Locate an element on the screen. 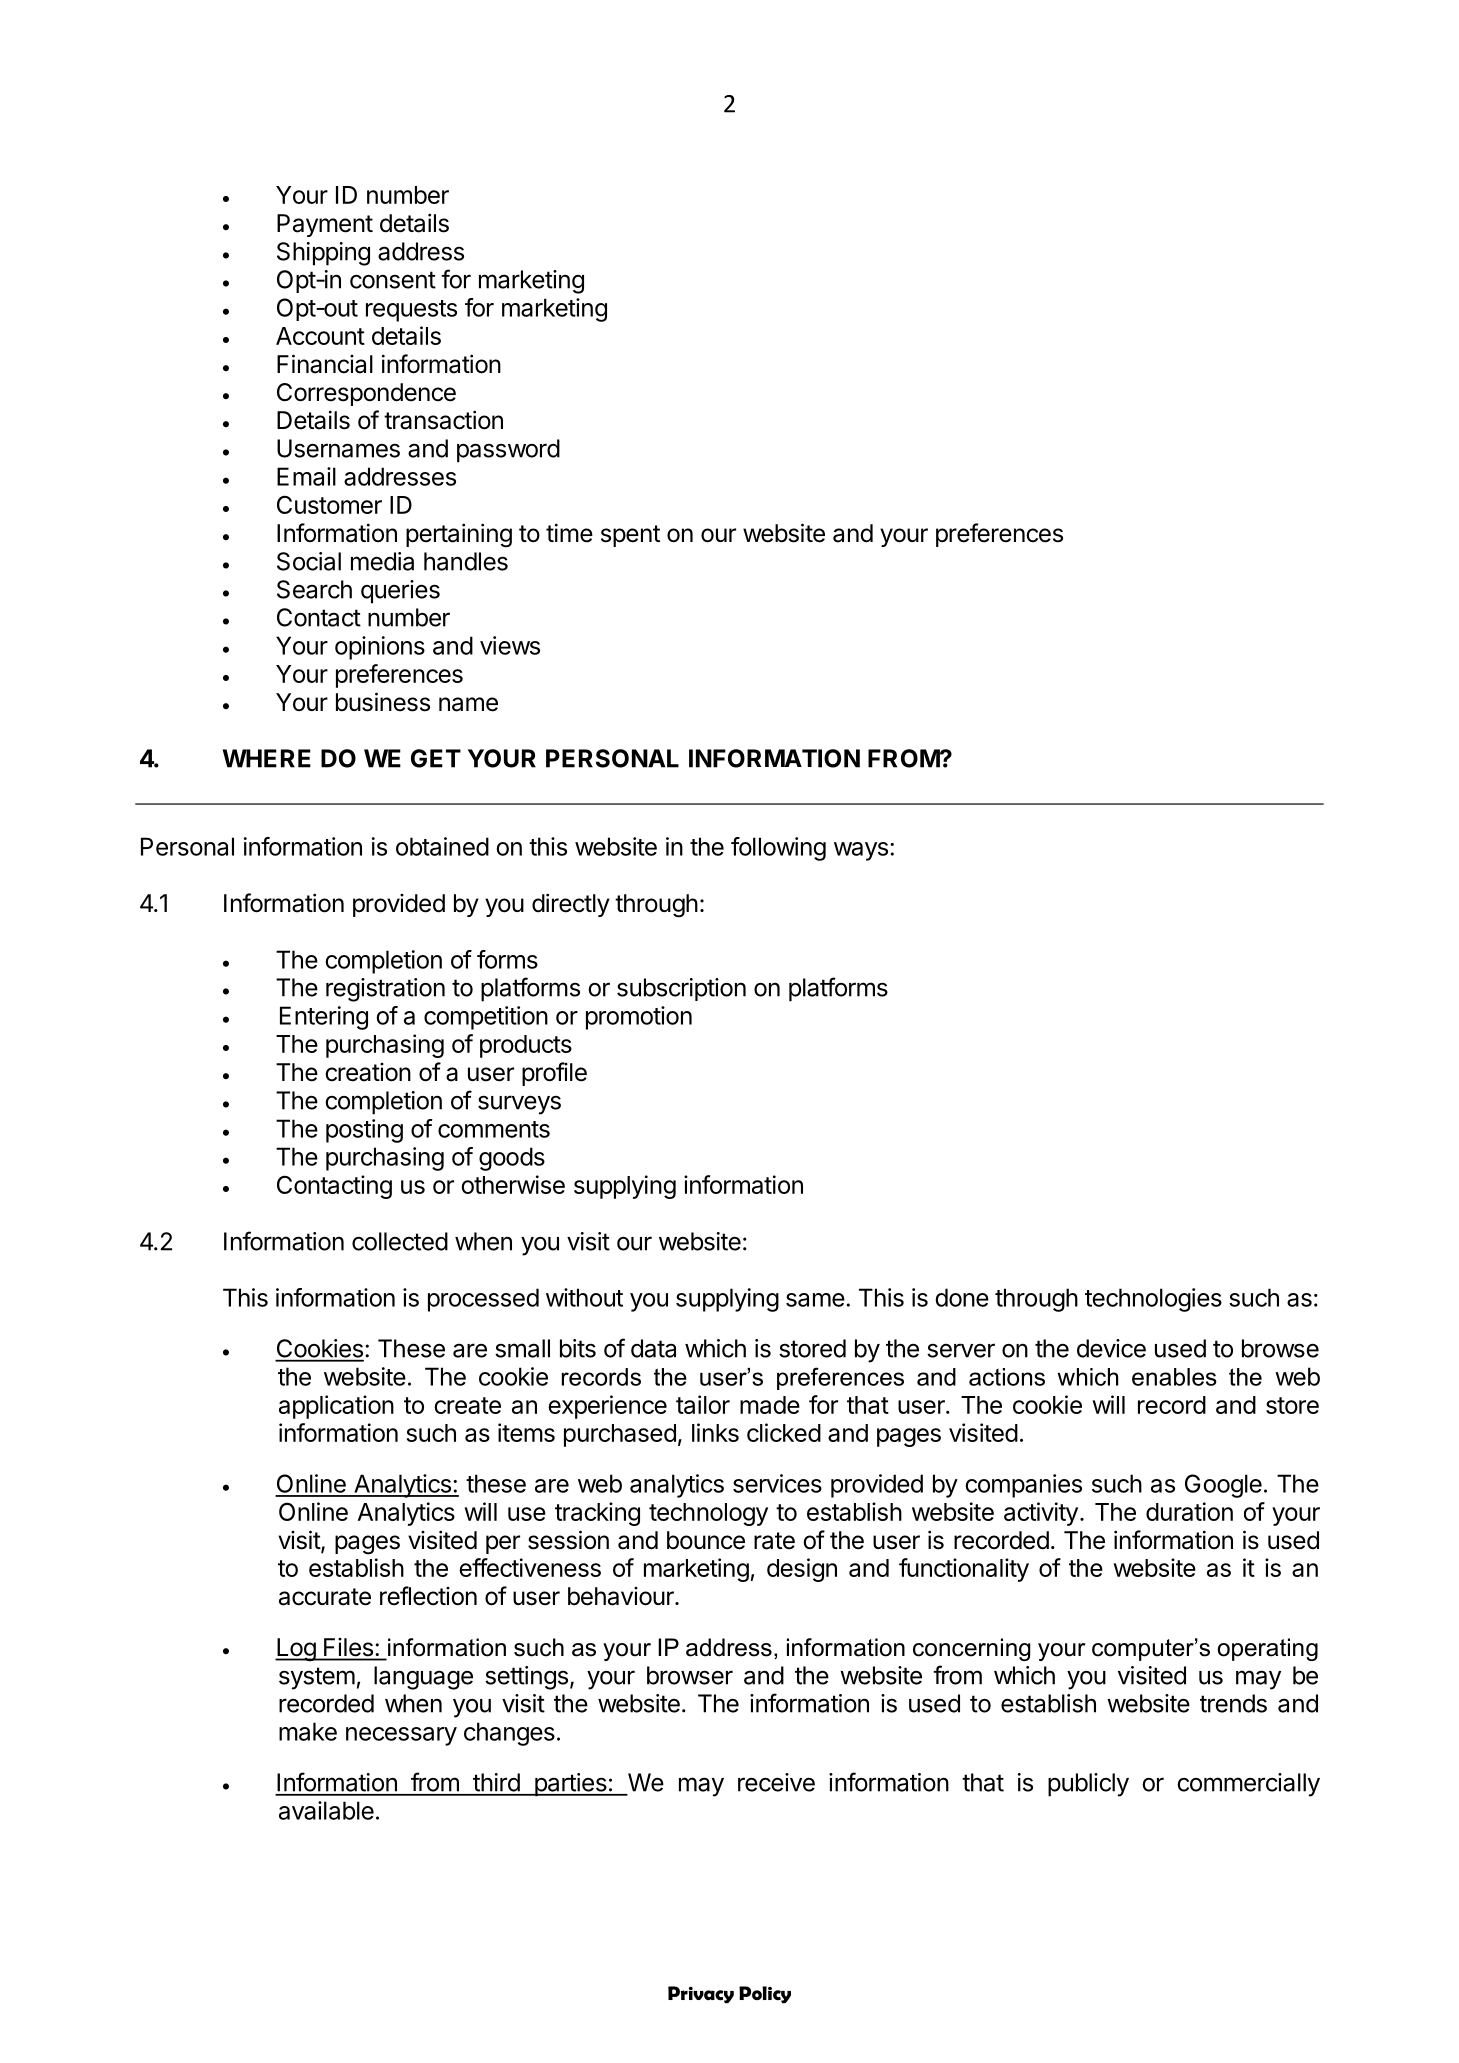  services is located at coordinates (777, 1483).
